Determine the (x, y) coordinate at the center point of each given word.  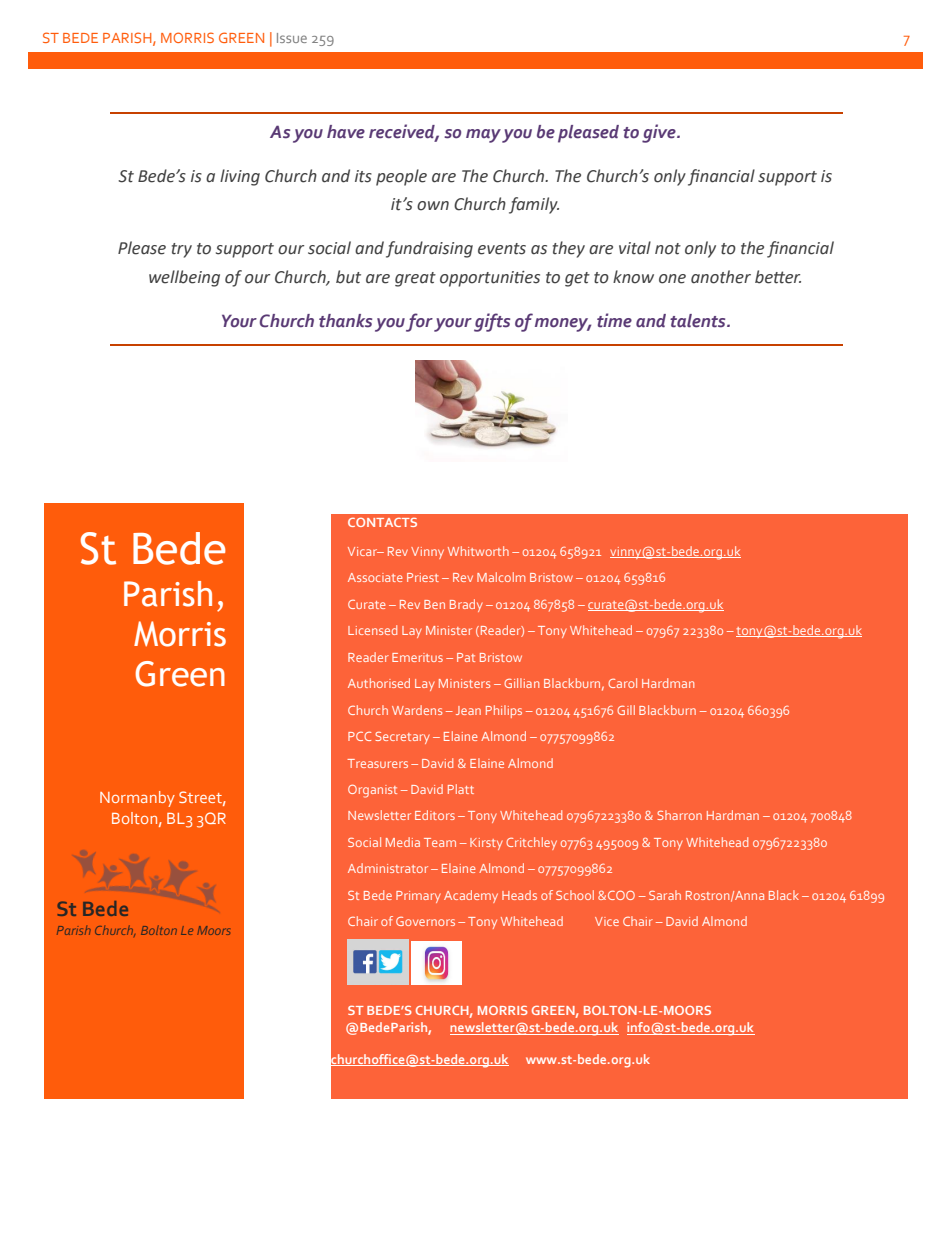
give (660, 133)
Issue (292, 38)
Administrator (388, 868)
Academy (471, 896)
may (483, 136)
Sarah (665, 895)
